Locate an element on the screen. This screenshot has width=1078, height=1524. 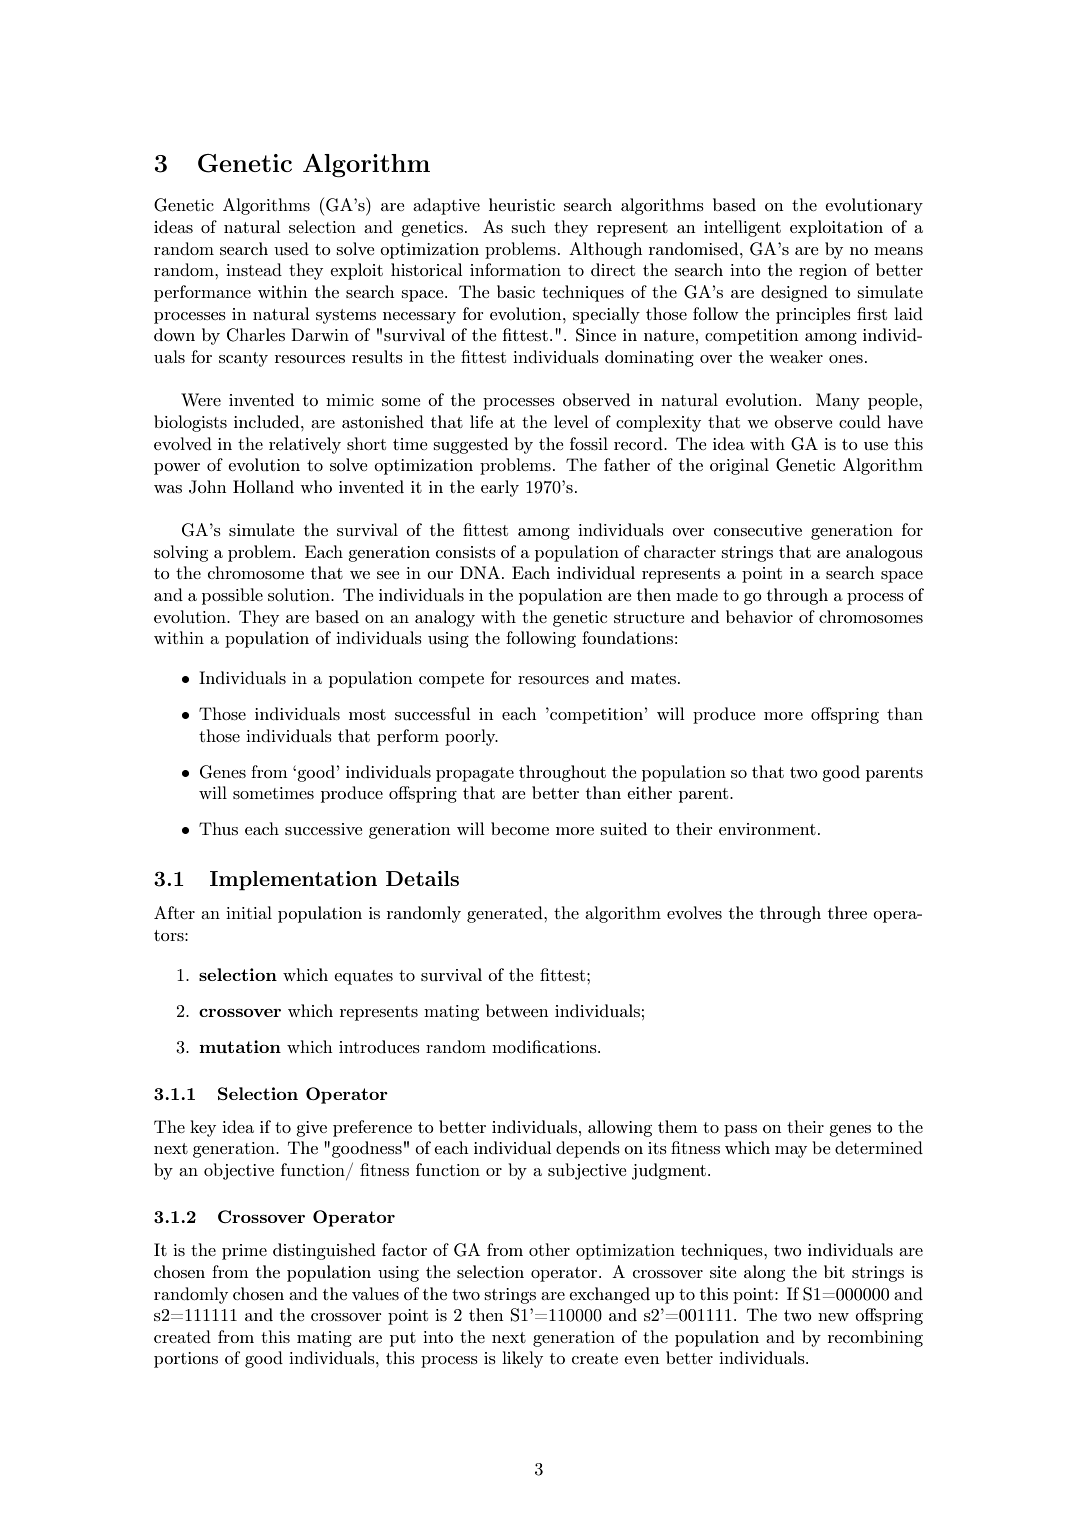
become is located at coordinates (520, 828).
